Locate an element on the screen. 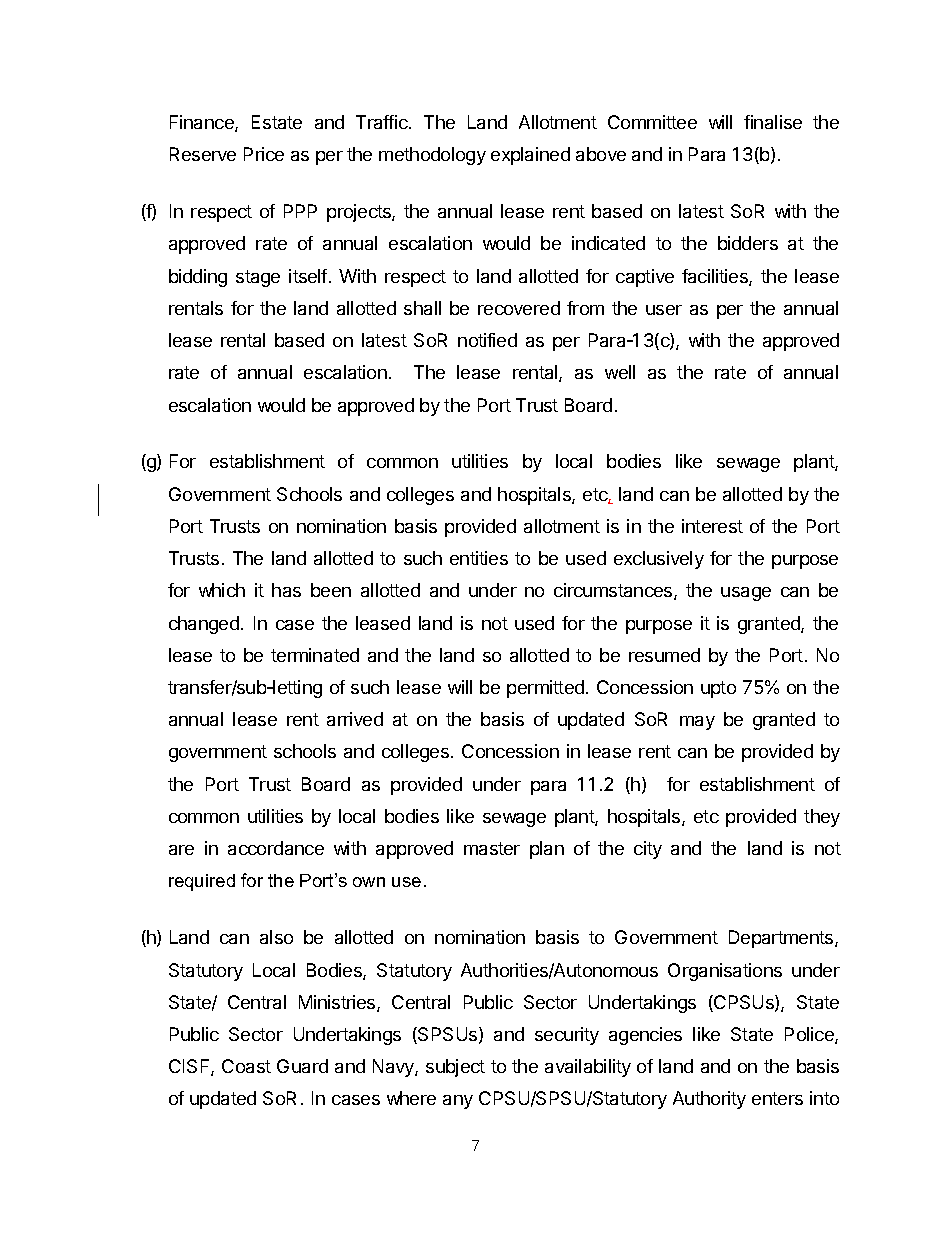 The width and height of the screenshot is (952, 1233). accordance is located at coordinates (276, 848).
